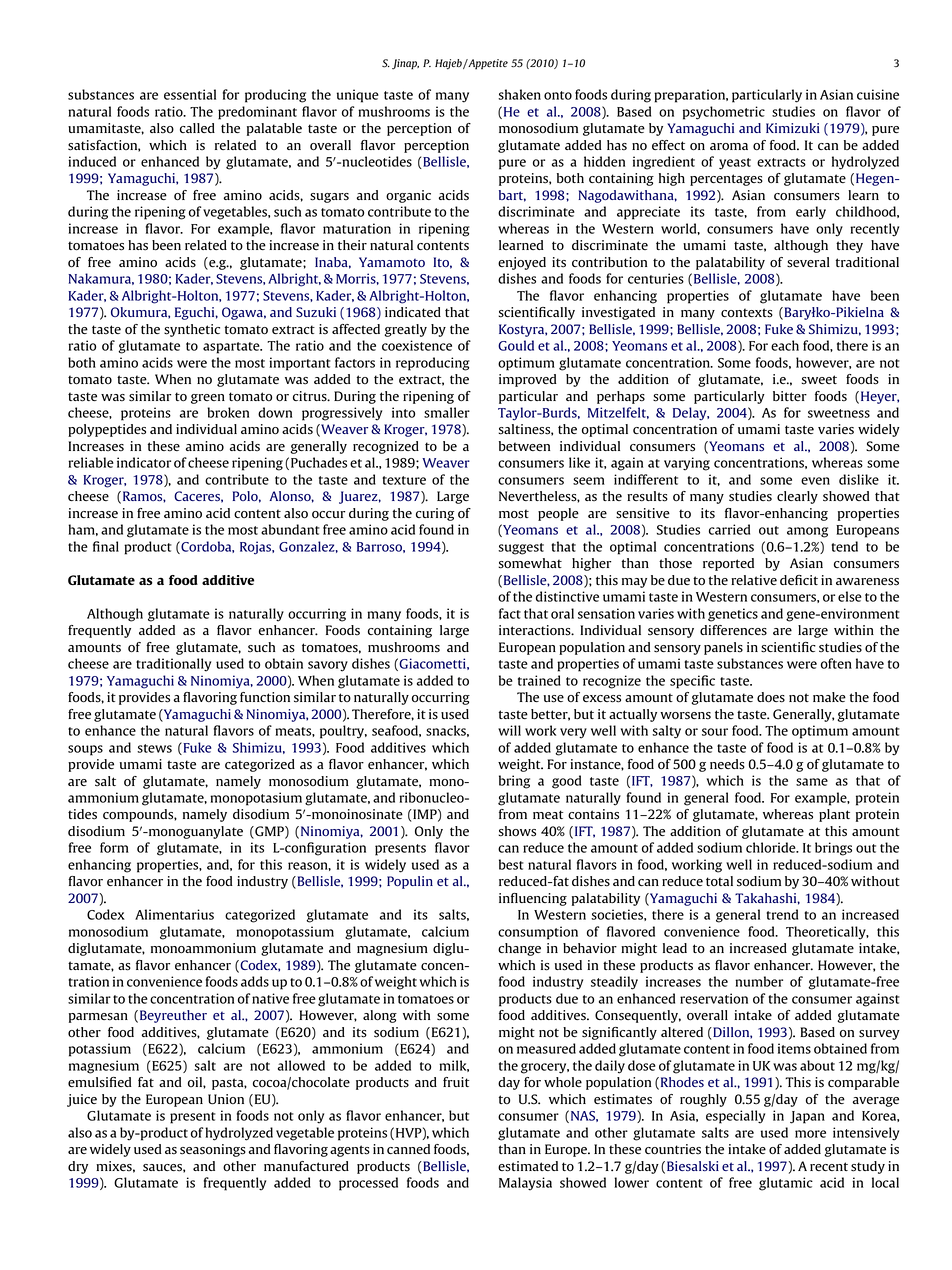 This screenshot has height=1270, width=952. What do you see at coordinates (265, 697) in the screenshot?
I see `function` at bounding box center [265, 697].
